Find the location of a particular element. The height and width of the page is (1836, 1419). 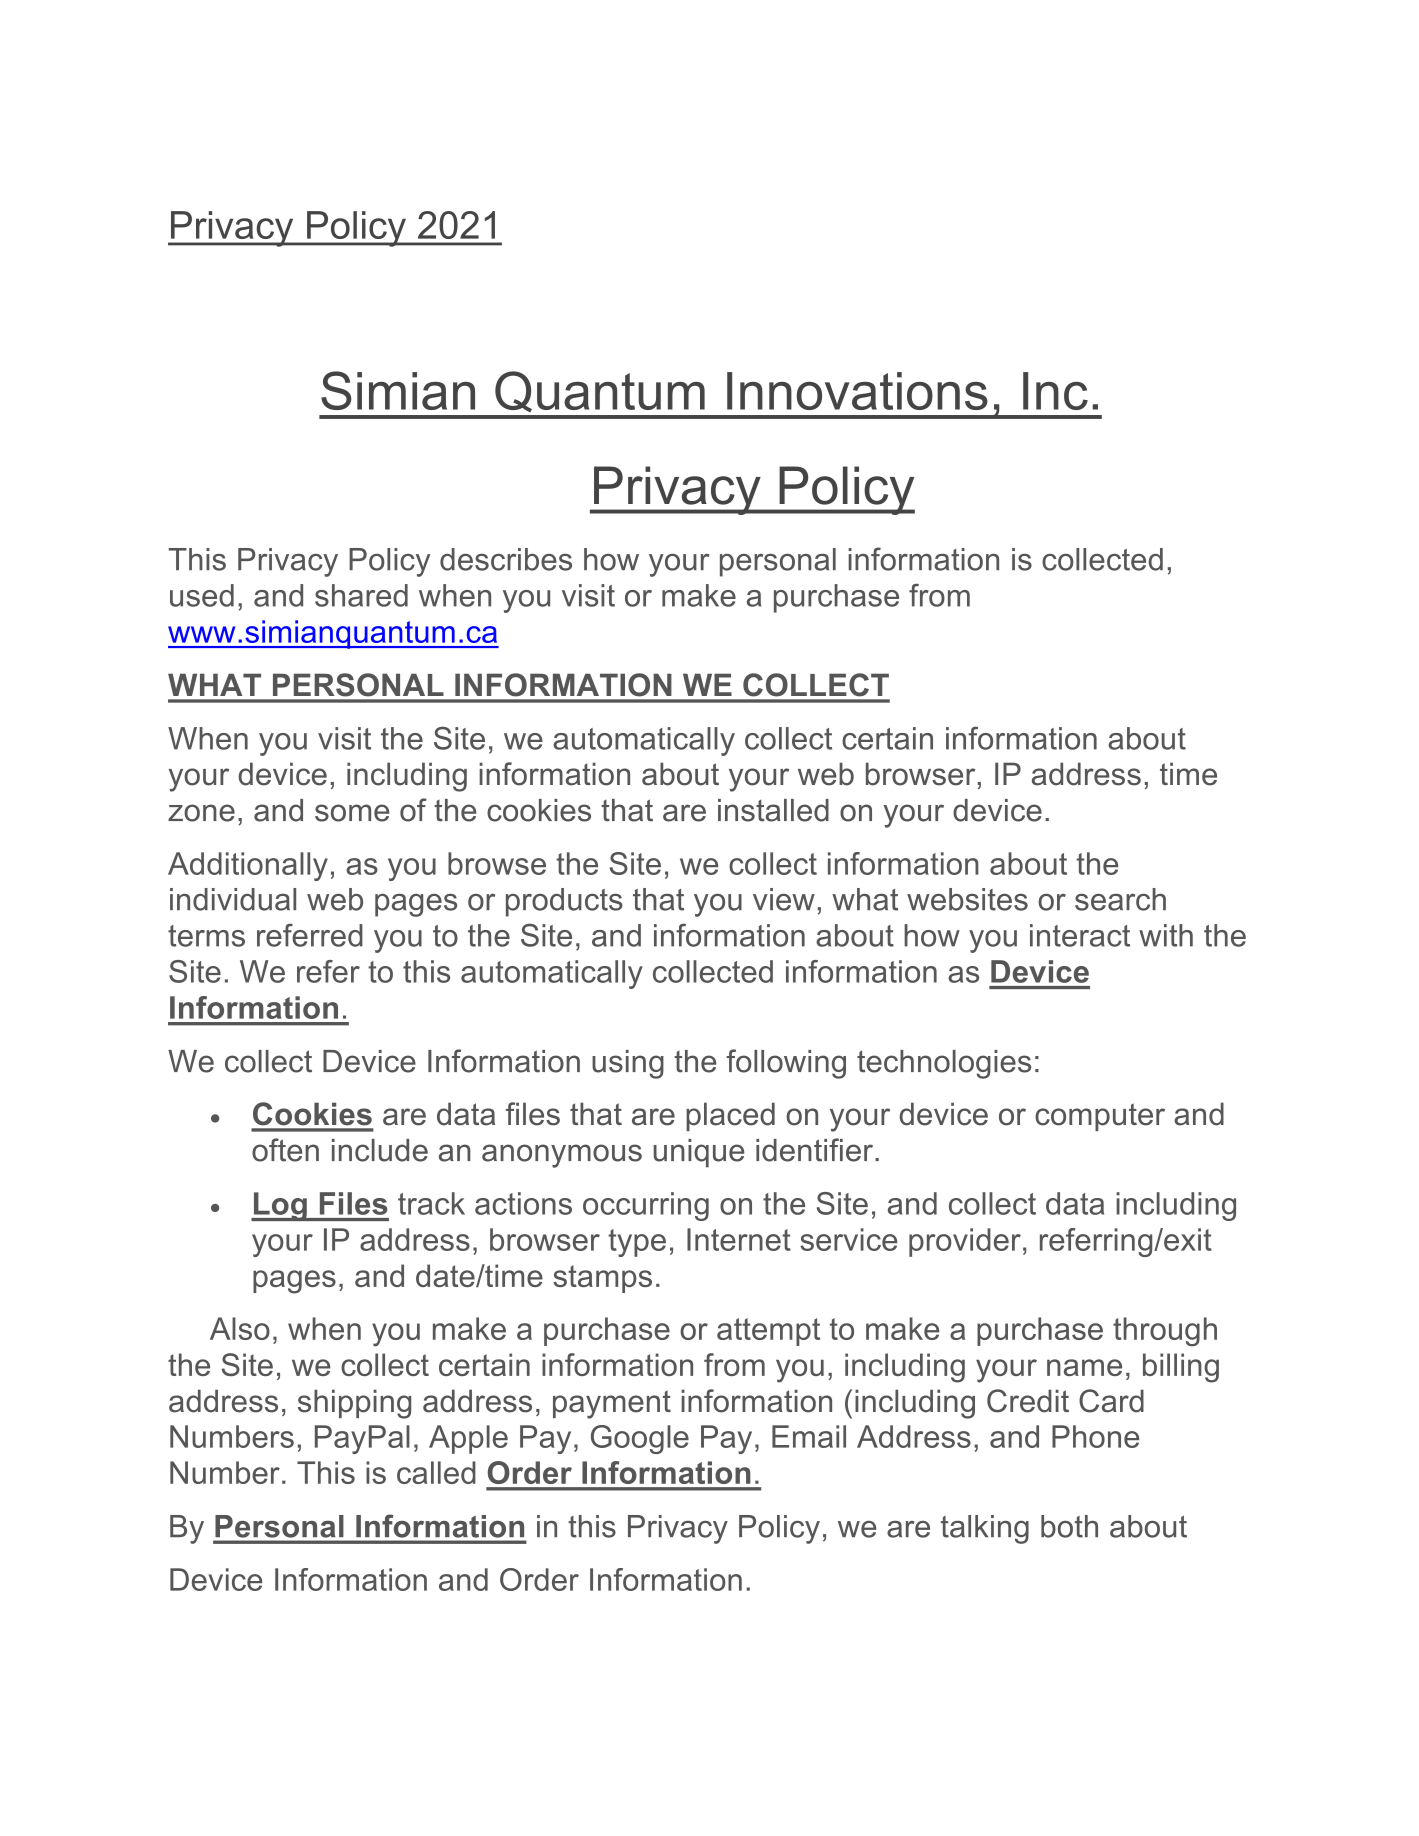

Internet is located at coordinates (739, 1239).
